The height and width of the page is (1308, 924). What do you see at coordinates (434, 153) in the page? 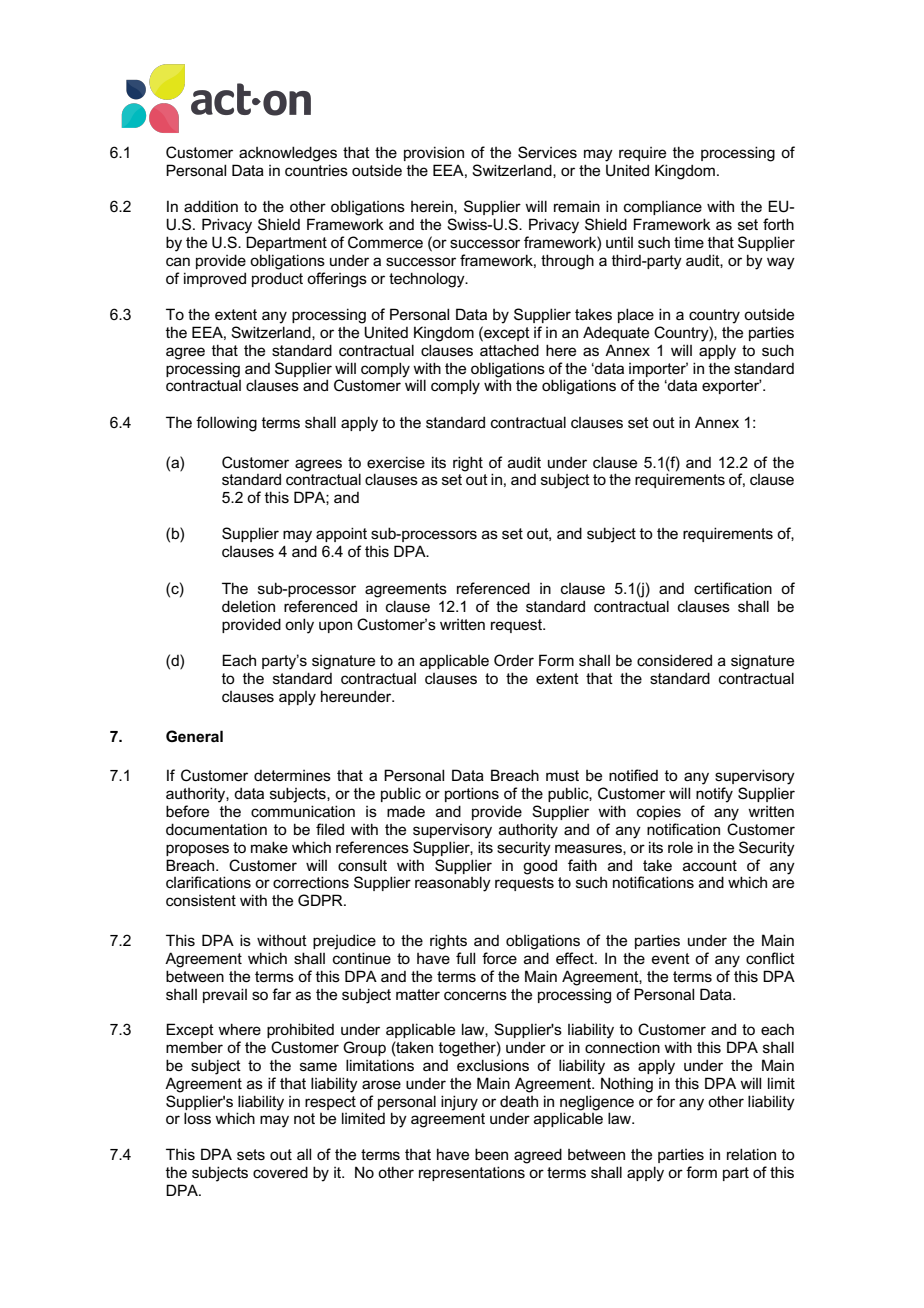
I see `provision` at bounding box center [434, 153].
